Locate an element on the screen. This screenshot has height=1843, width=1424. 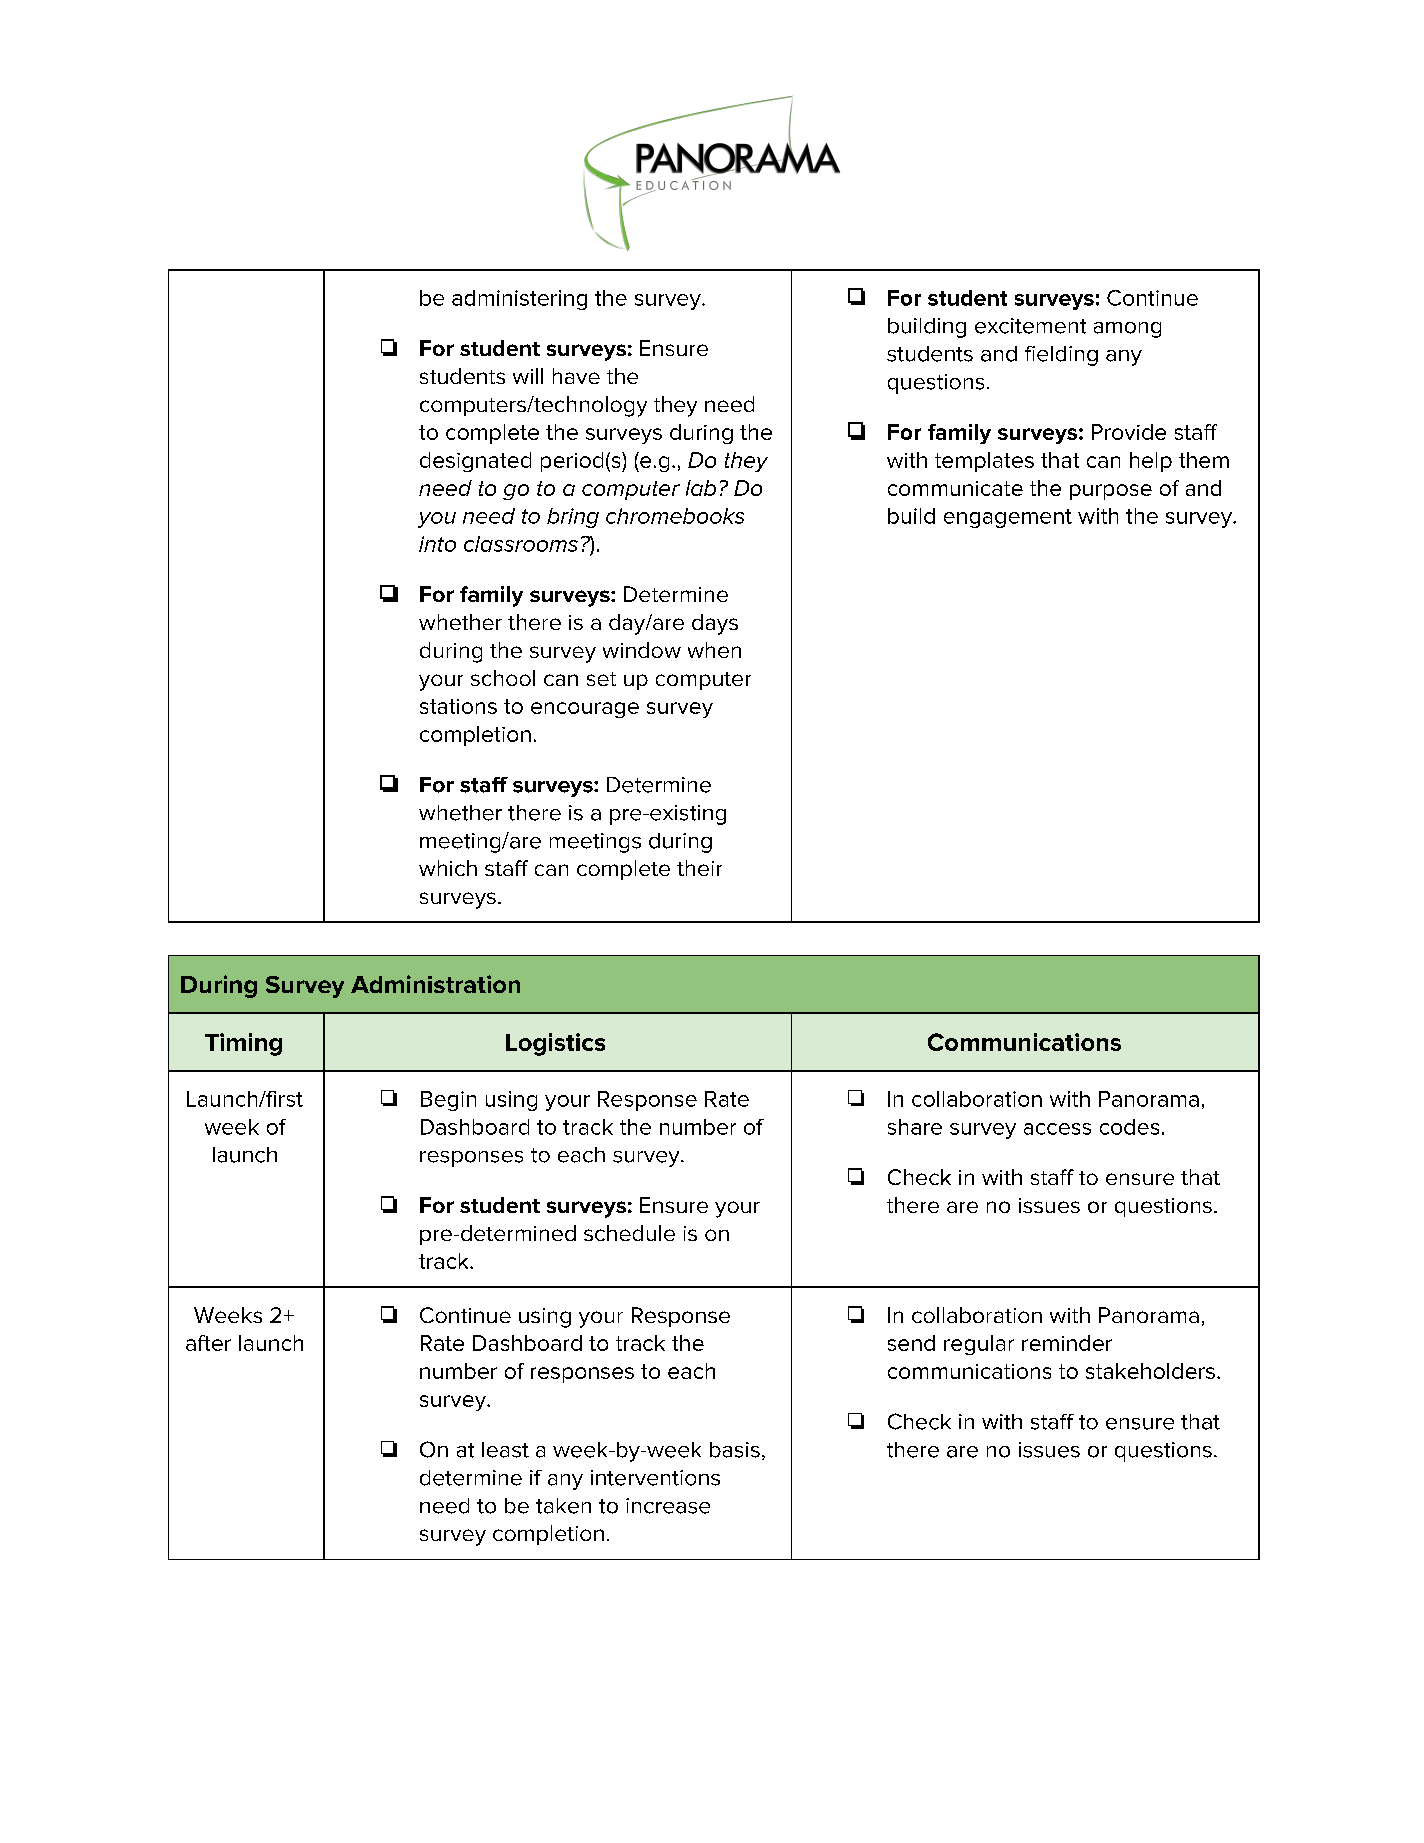
which is located at coordinates (448, 868).
